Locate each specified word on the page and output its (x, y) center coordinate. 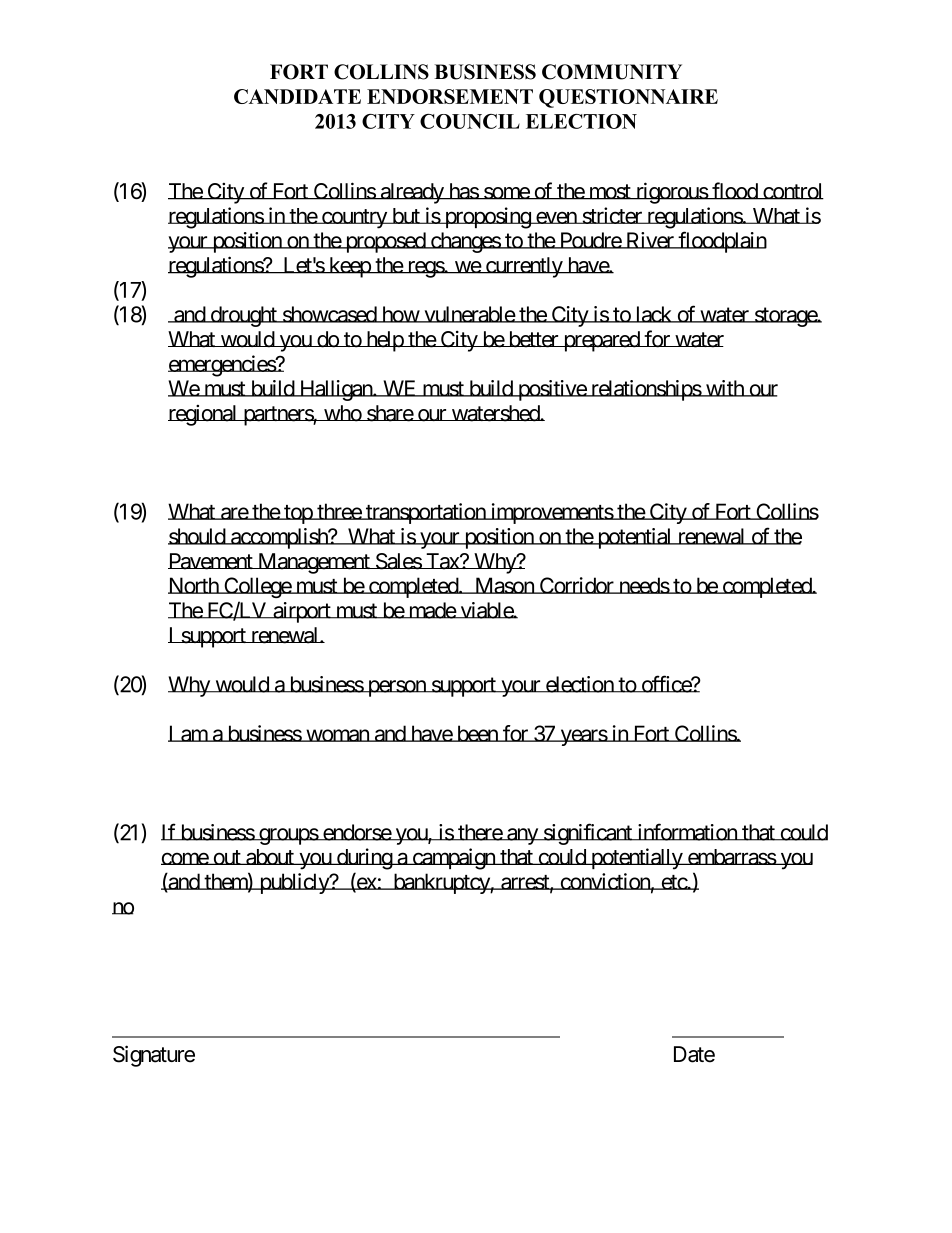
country (354, 219)
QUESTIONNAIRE (628, 98)
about (270, 857)
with (725, 388)
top (298, 514)
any (522, 836)
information (687, 832)
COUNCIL (470, 121)
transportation (425, 513)
